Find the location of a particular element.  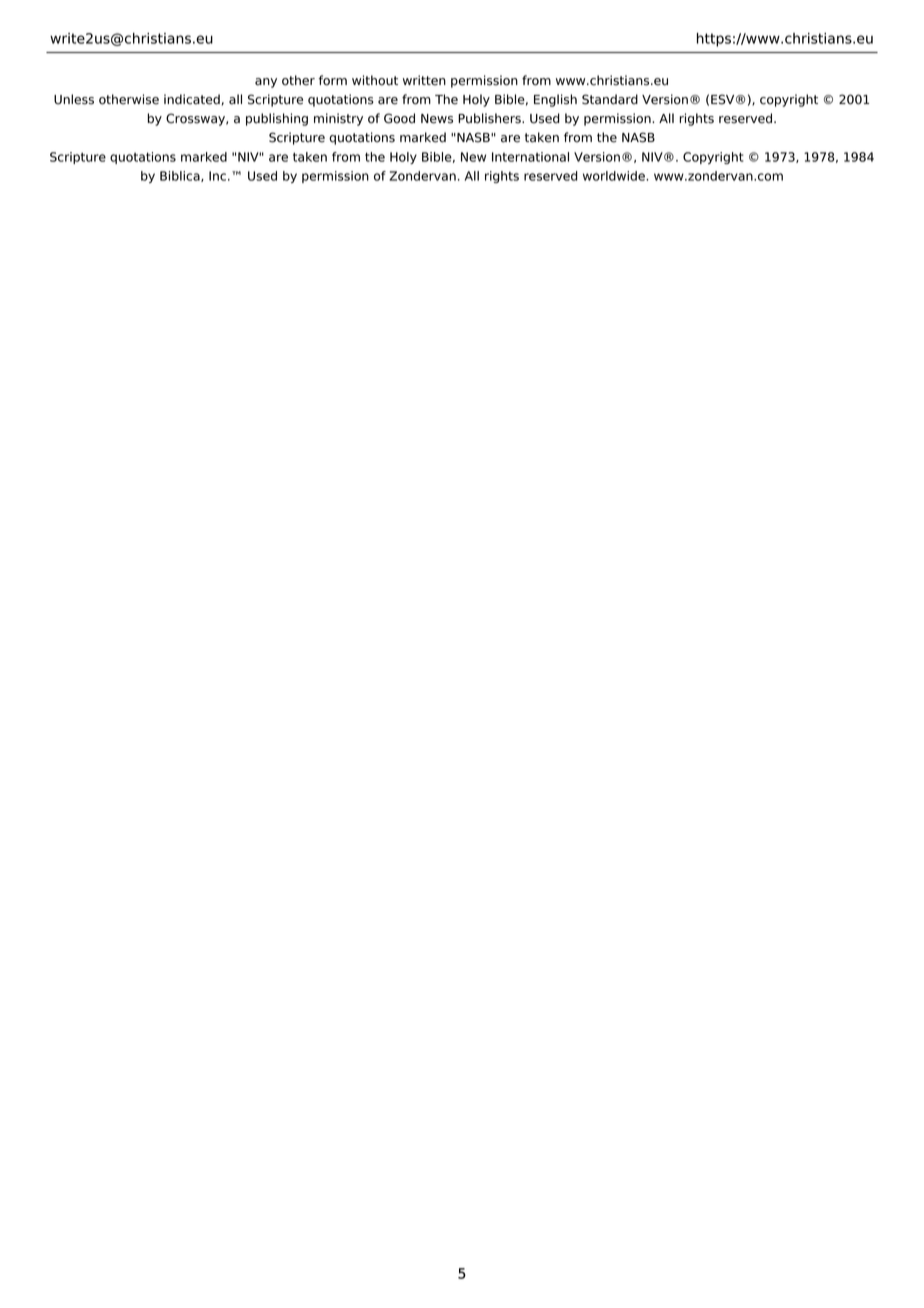

News is located at coordinates (437, 119).
